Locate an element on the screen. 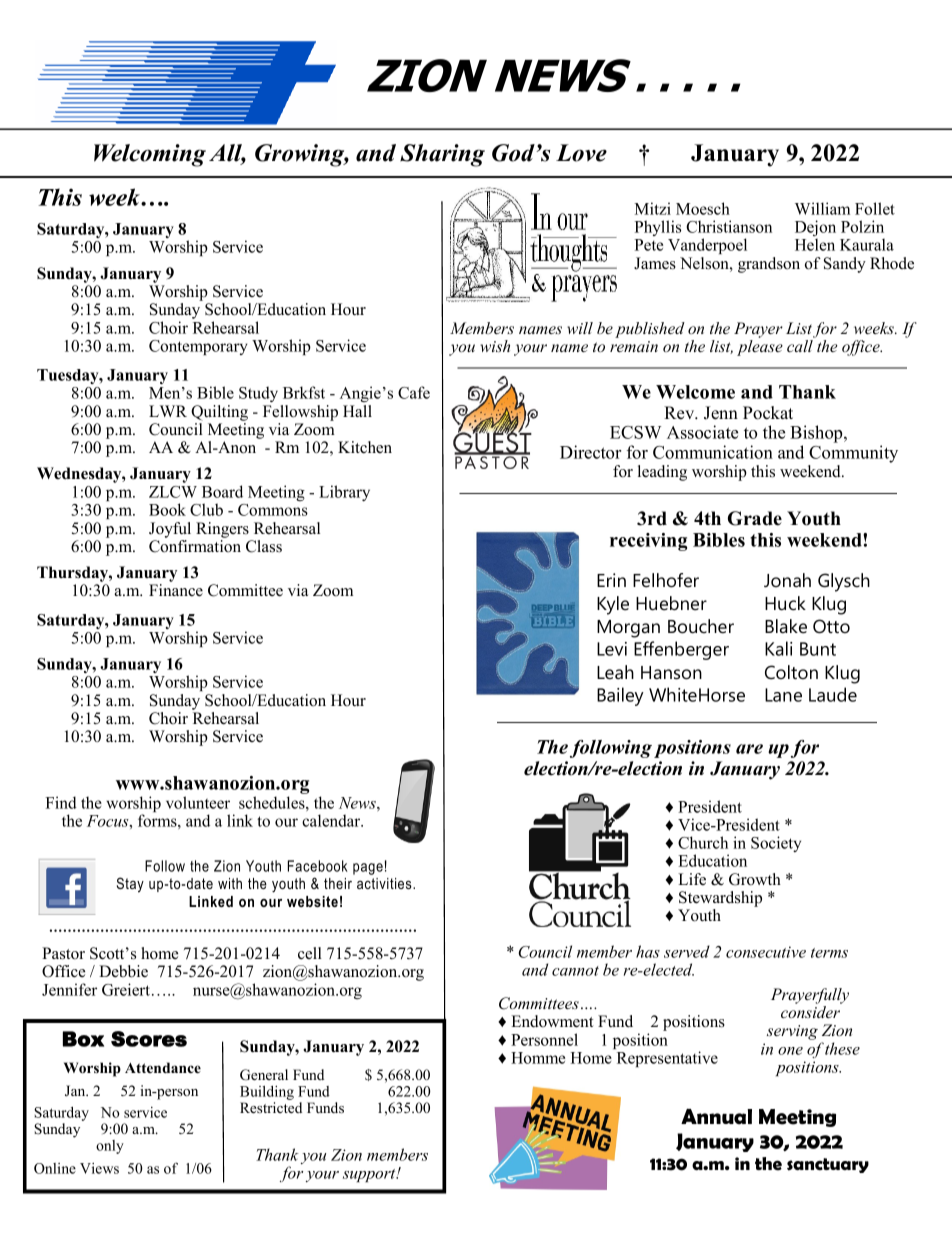 Image resolution: width=952 pixels, height=1233 pixels. Helen is located at coordinates (815, 244).
